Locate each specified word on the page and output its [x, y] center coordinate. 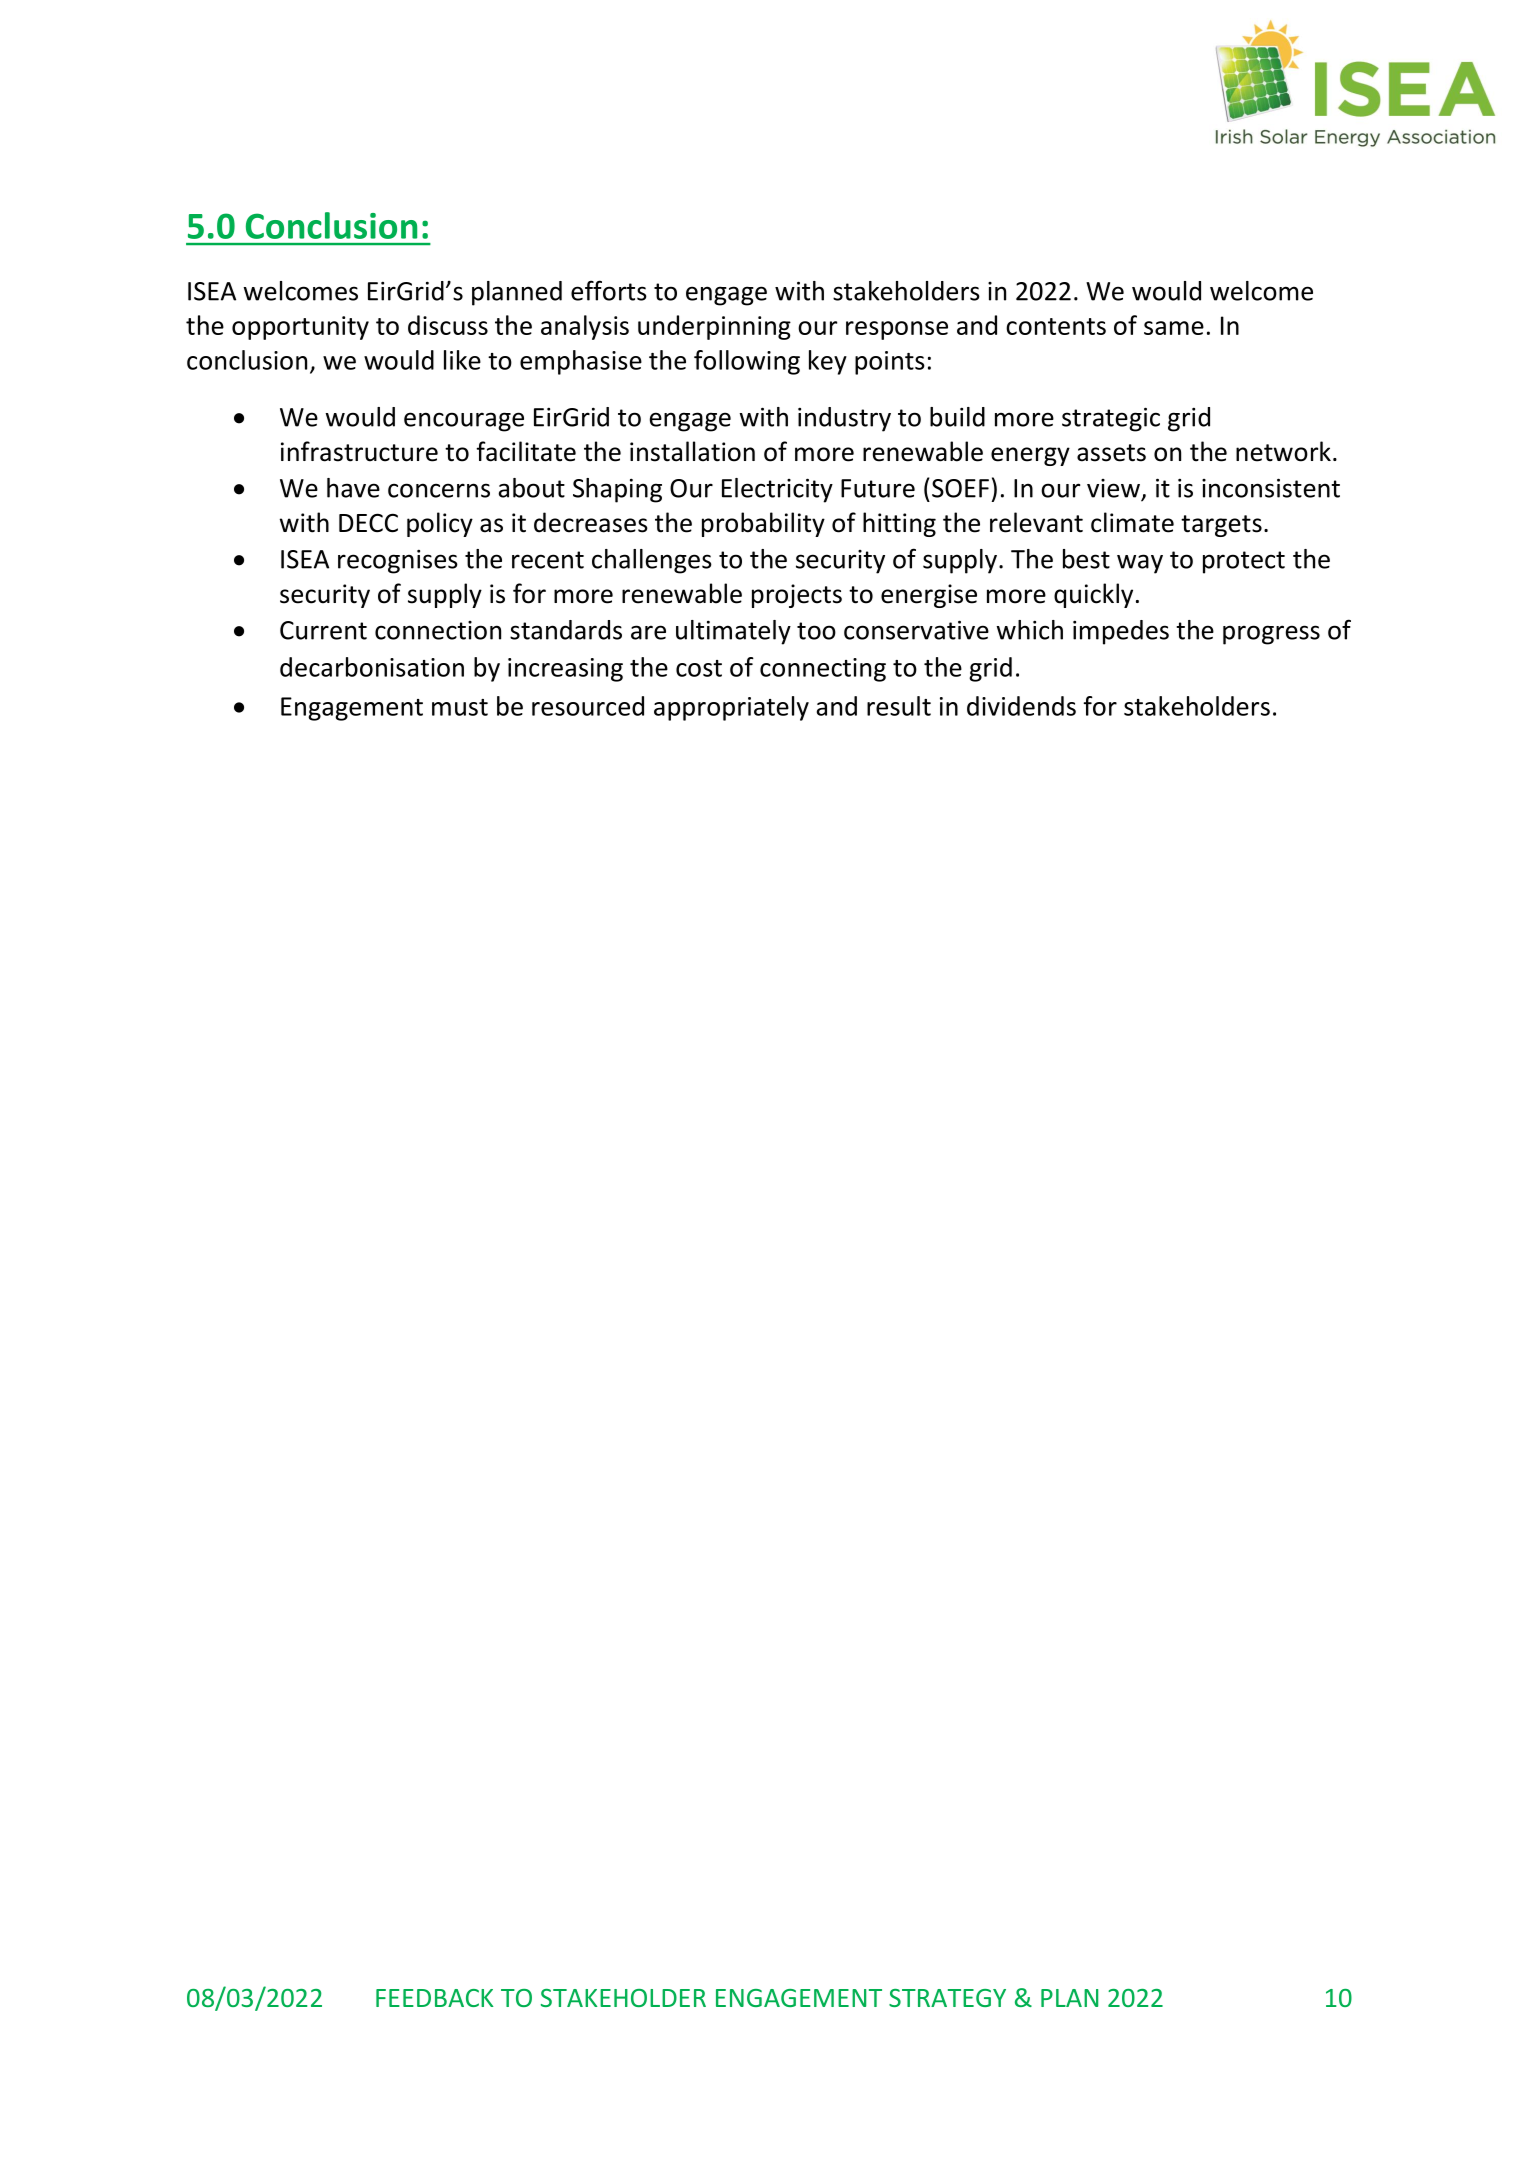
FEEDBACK [434, 1998]
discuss [448, 325]
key [828, 362]
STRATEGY [947, 1998]
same [1174, 328]
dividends [1021, 706]
